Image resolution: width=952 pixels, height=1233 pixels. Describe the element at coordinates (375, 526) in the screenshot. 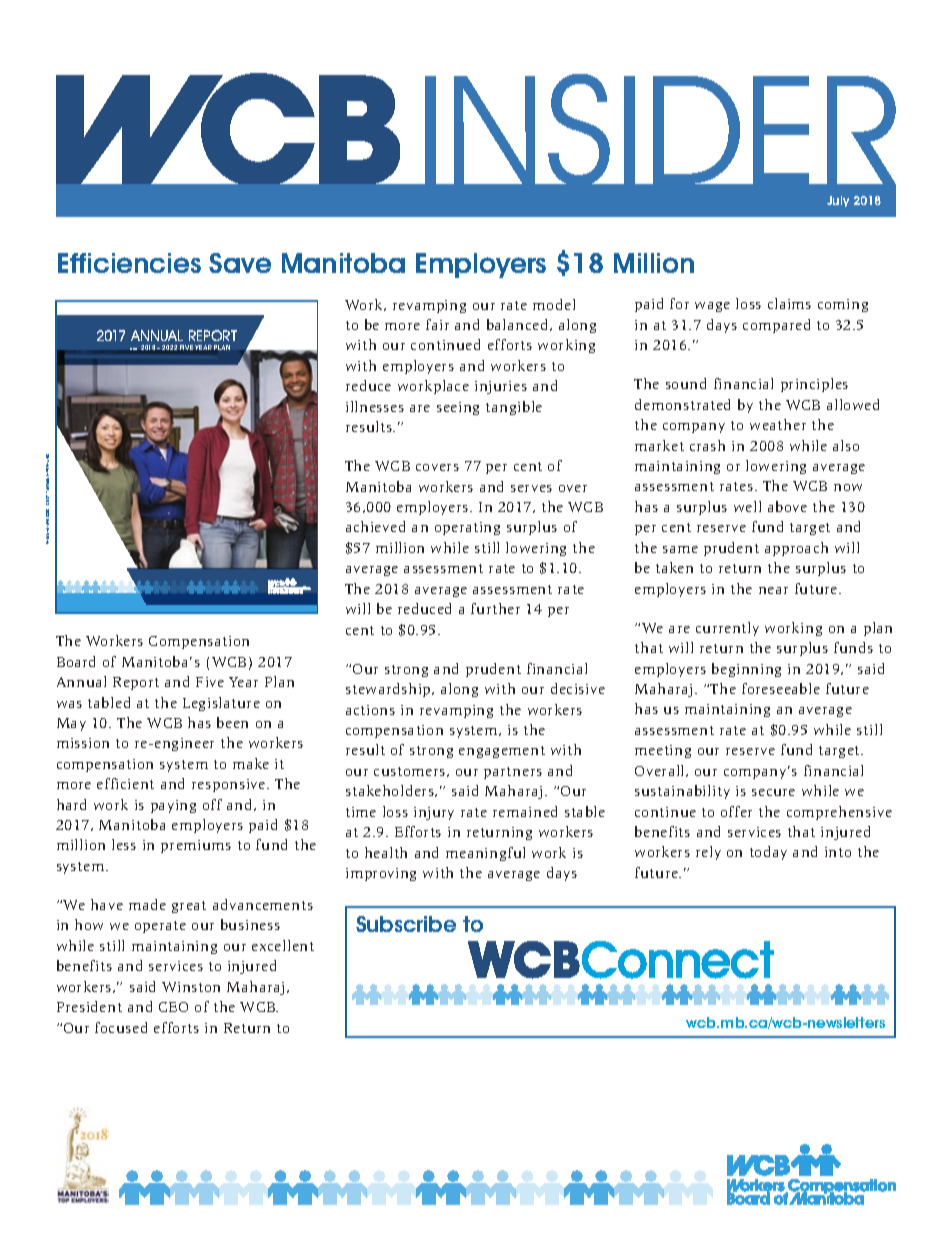

I see `achieved` at that location.
